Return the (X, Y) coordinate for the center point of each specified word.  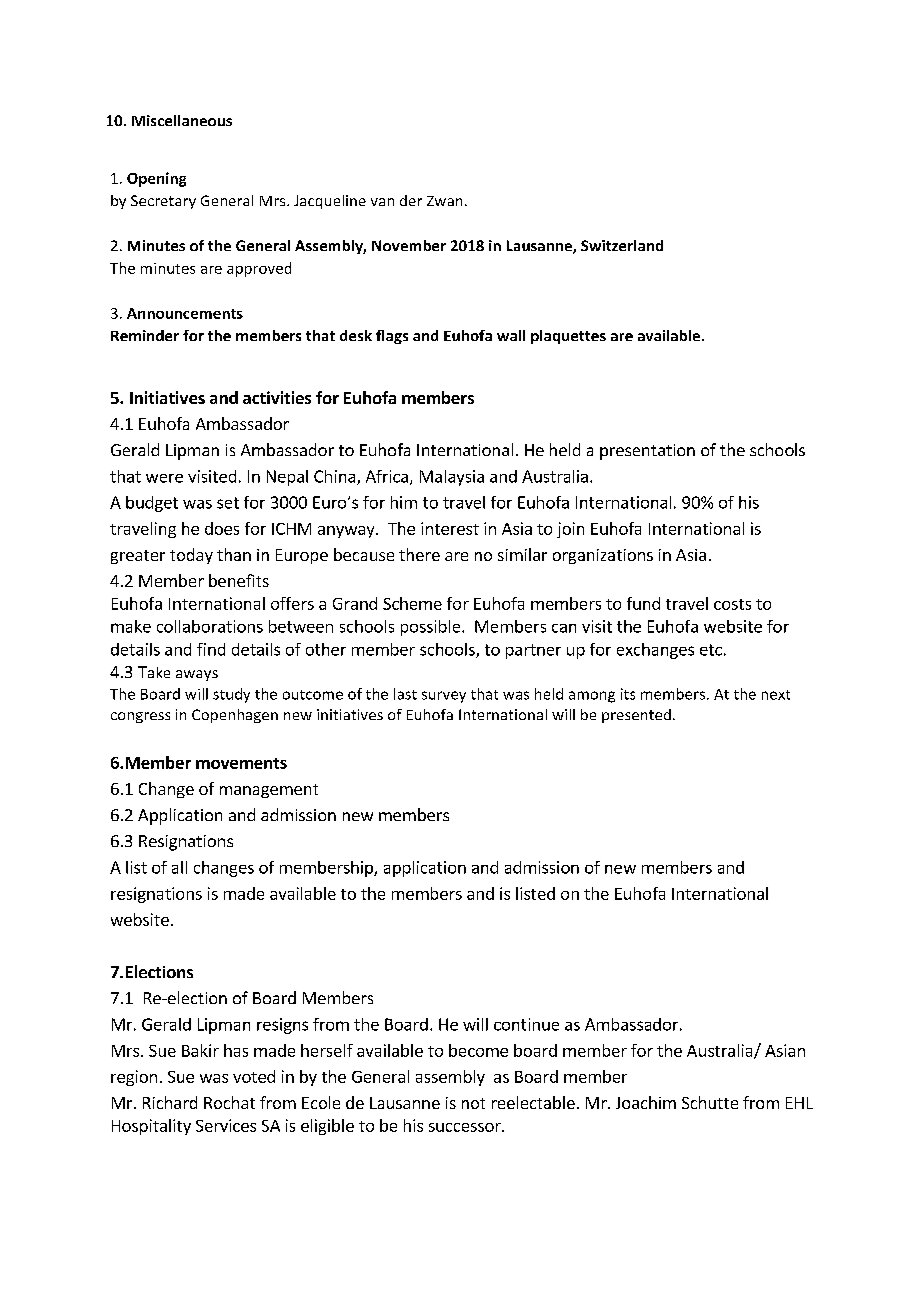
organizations (603, 556)
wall (511, 335)
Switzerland (622, 245)
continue (526, 1024)
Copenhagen (235, 716)
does (222, 528)
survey (444, 697)
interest (450, 528)
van (382, 202)
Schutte (710, 1102)
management (269, 791)
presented (636, 716)
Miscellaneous (182, 120)
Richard (170, 1102)
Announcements (185, 313)
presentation (647, 452)
